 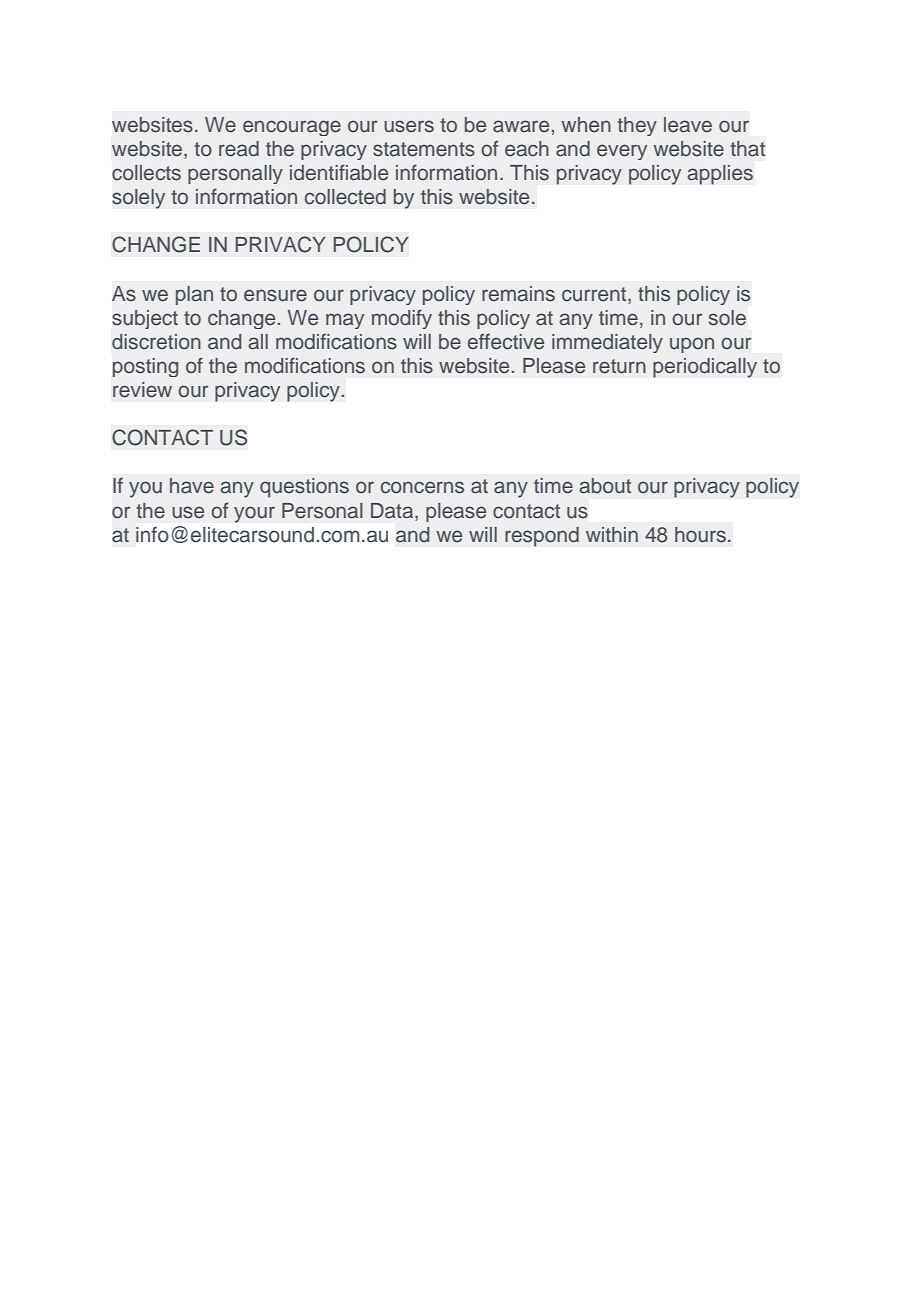 What do you see at coordinates (720, 175) in the screenshot?
I see `applies` at bounding box center [720, 175].
